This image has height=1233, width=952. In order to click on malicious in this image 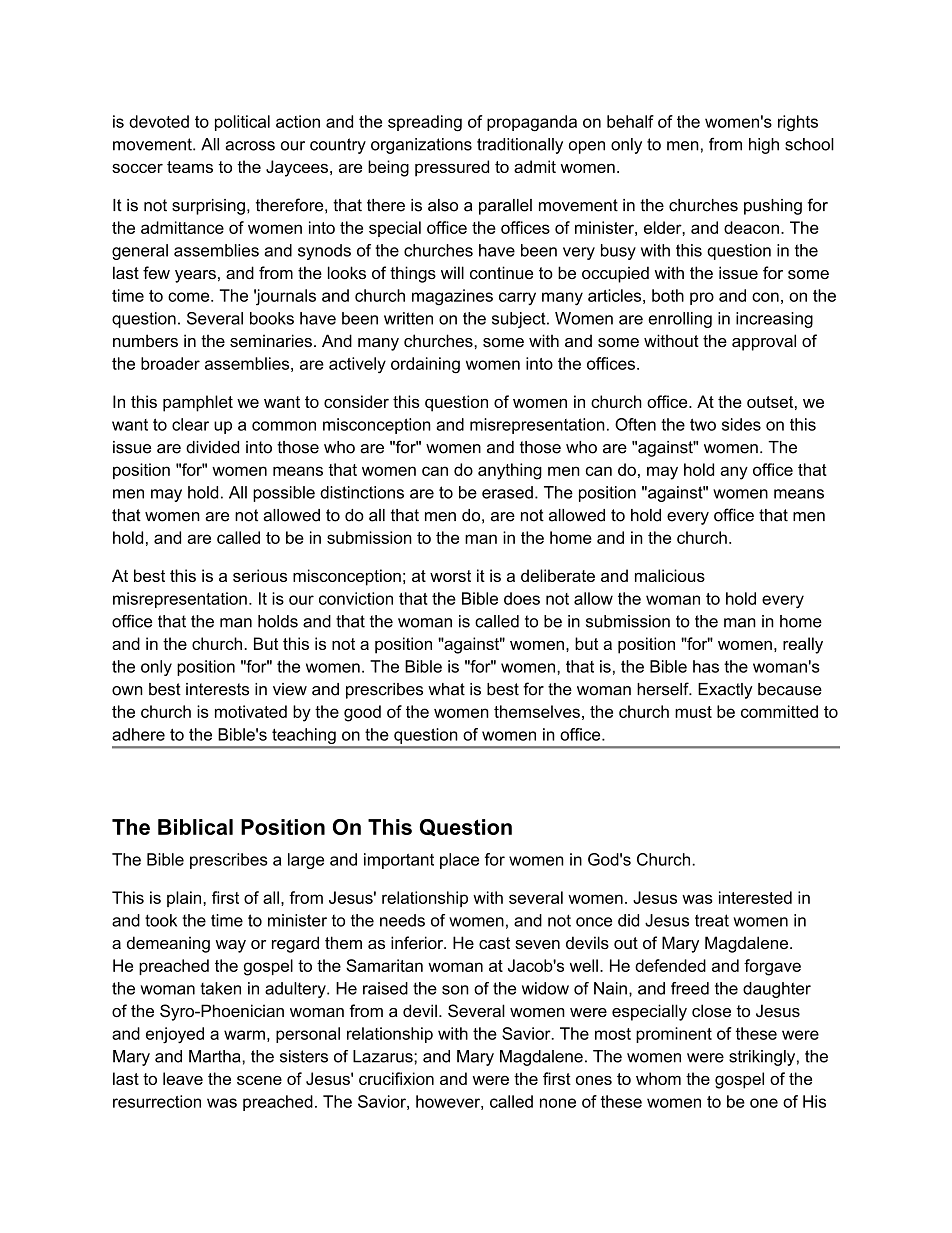, I will do `click(670, 575)`.
